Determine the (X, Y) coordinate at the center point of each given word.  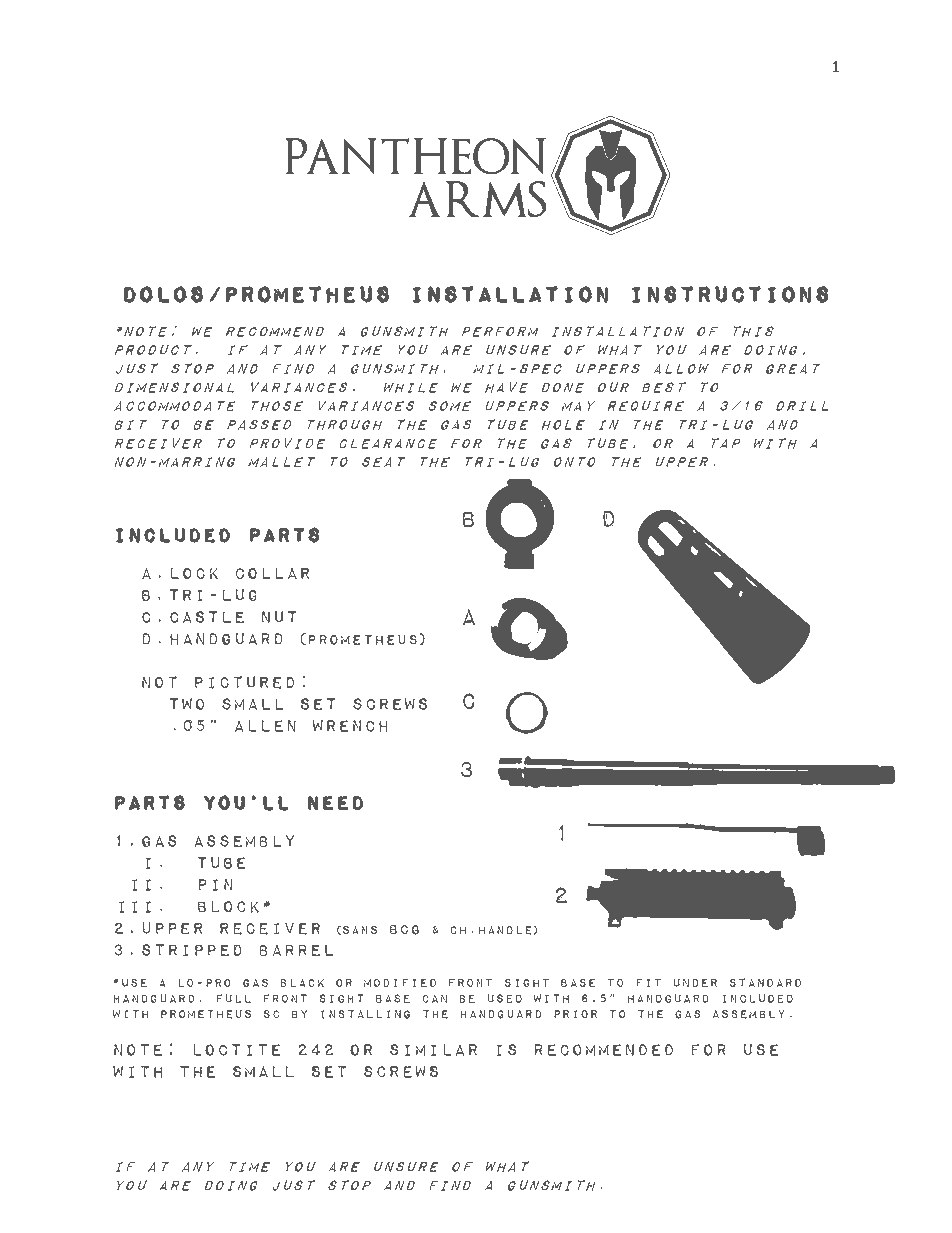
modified (400, 983)
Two (187, 704)
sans (360, 930)
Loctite (237, 1050)
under (695, 982)
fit (649, 982)
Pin (216, 885)
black (302, 983)
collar (272, 573)
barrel (296, 950)
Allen (265, 726)
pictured (244, 682)
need (335, 803)
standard (765, 982)
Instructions (730, 294)
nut (279, 617)
